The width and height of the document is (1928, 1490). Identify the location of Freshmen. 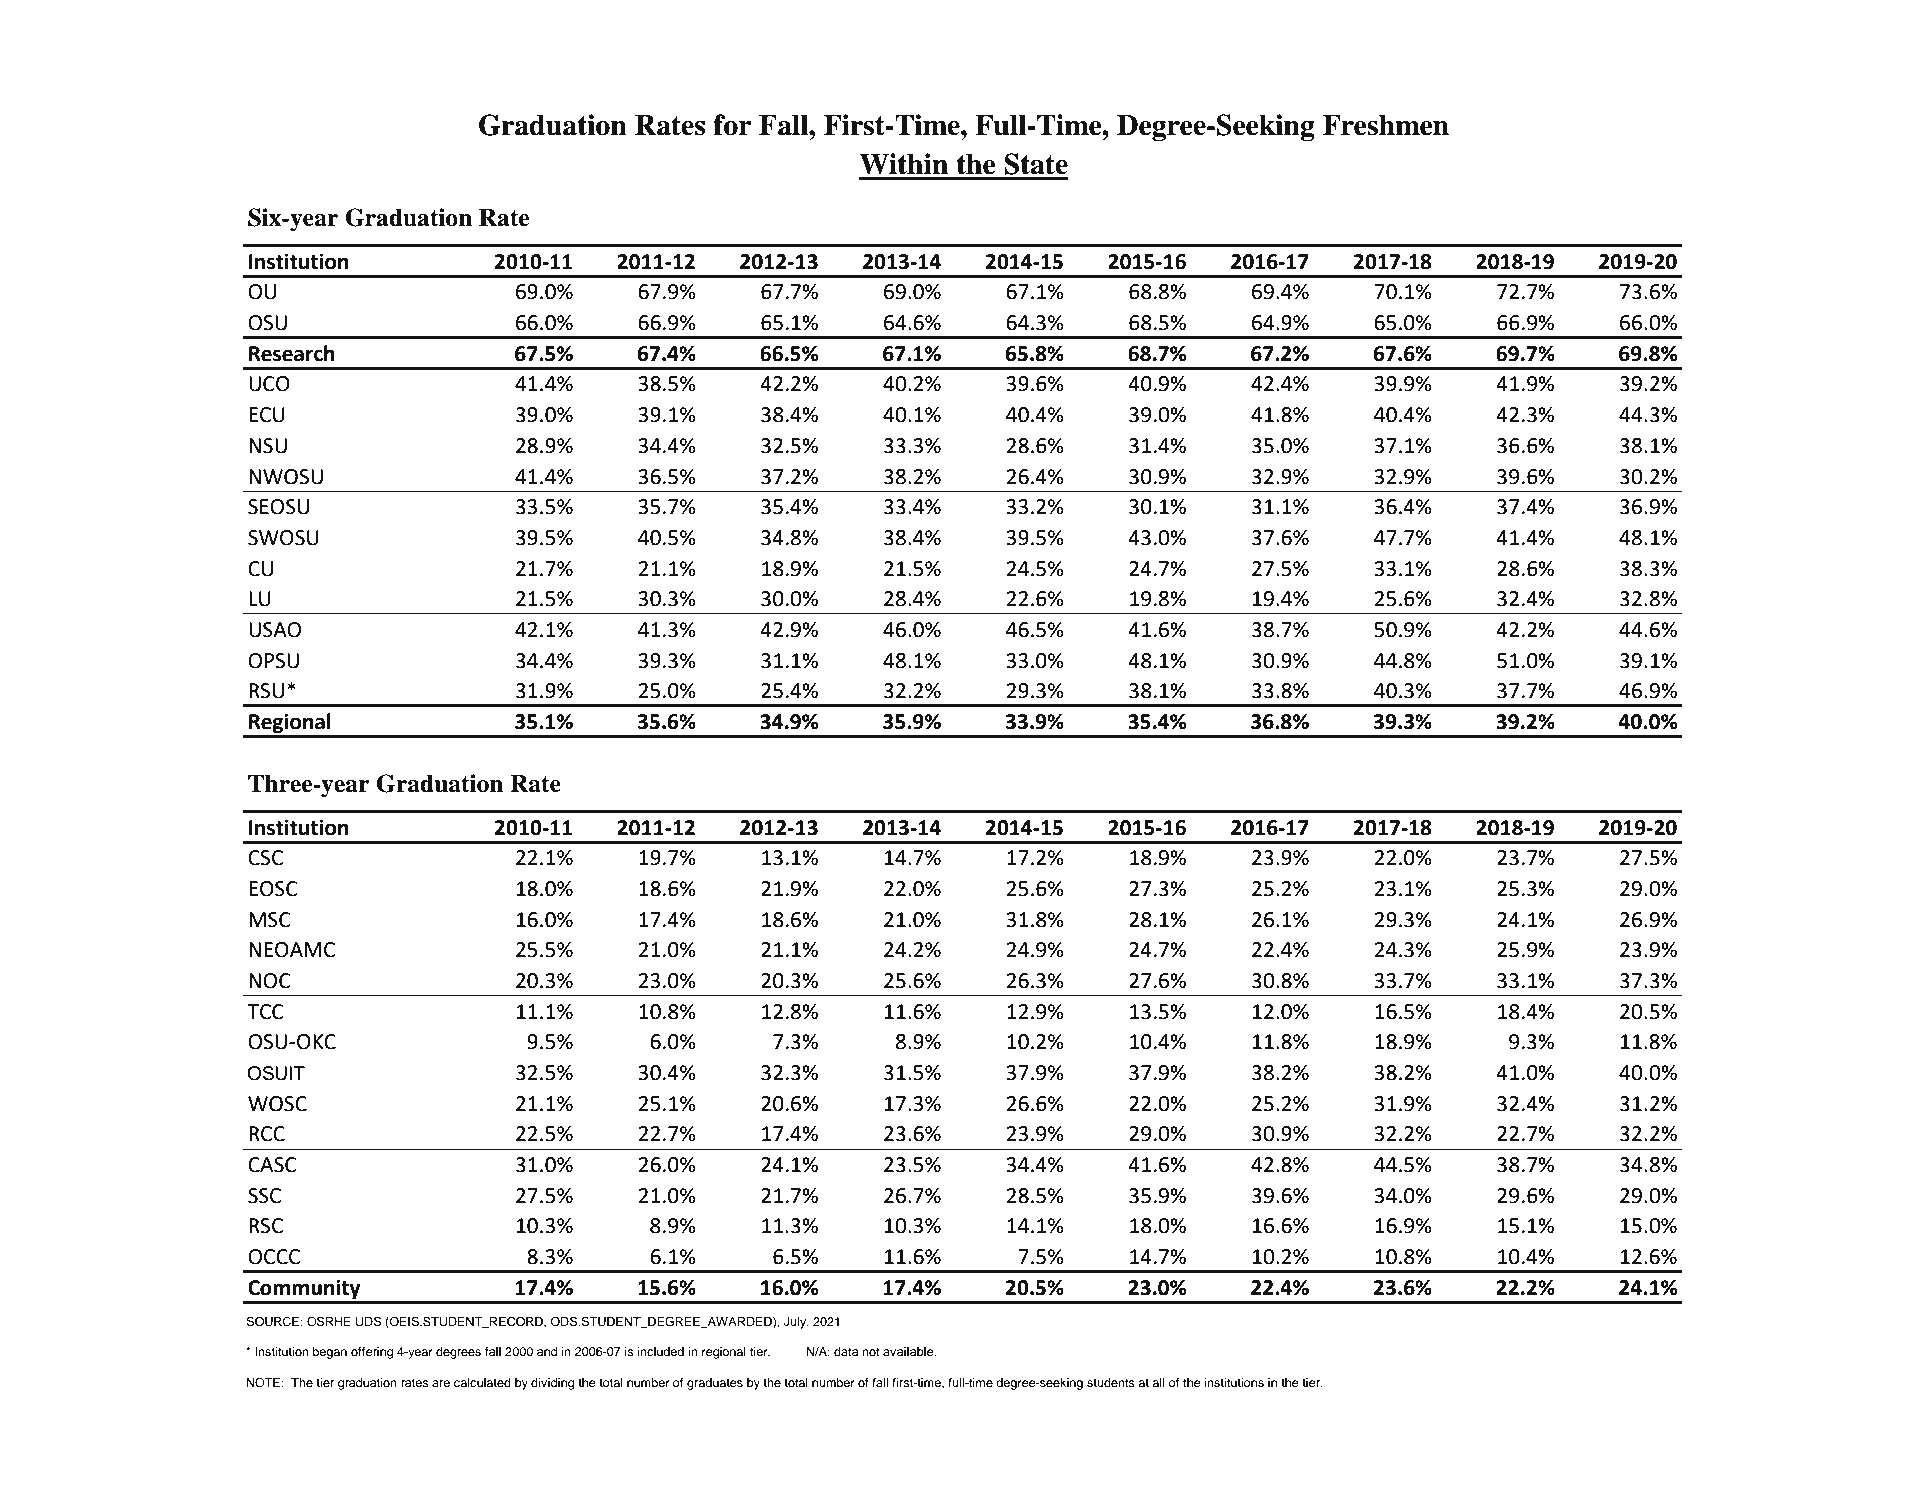
(1386, 125).
